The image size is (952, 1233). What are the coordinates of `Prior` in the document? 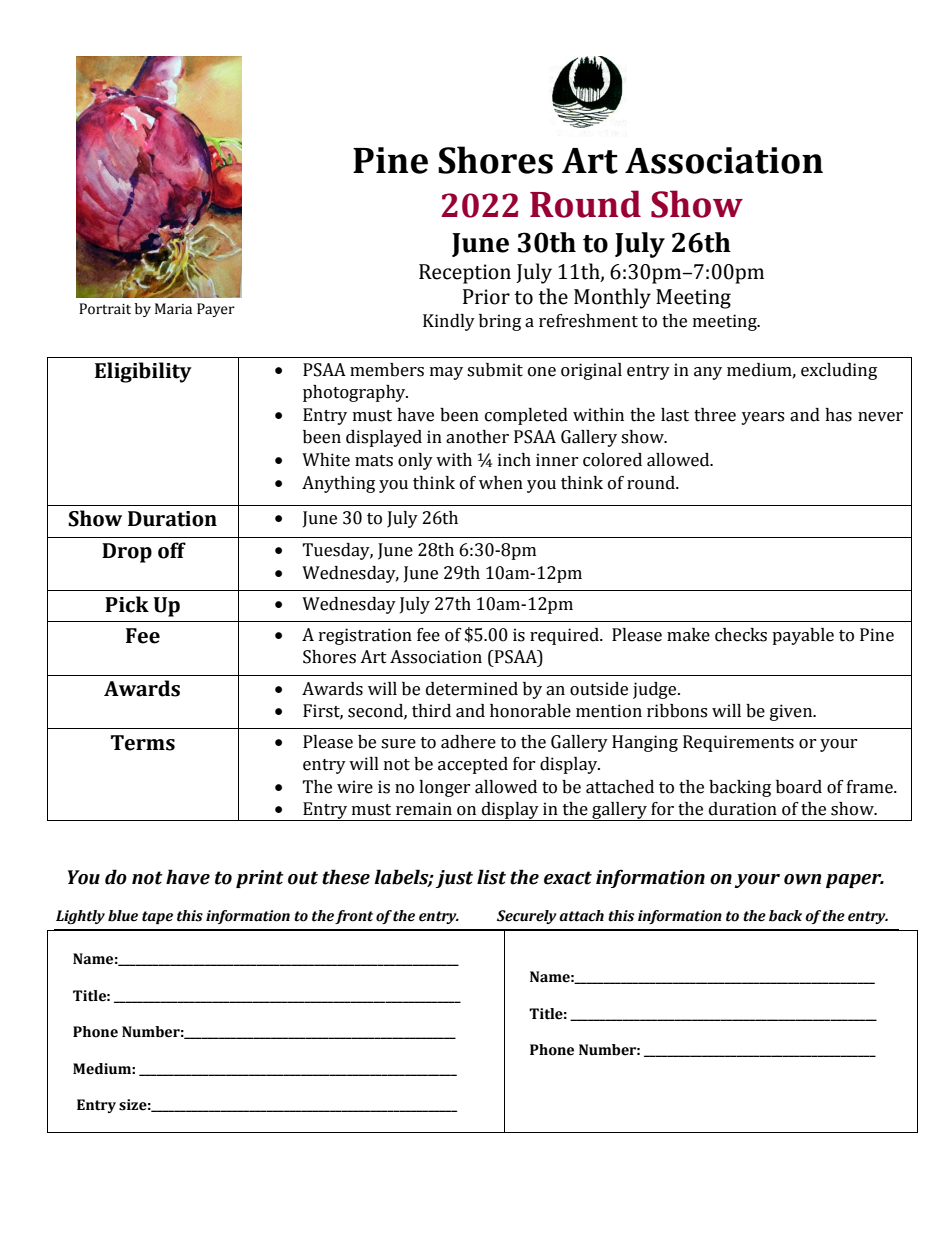 It's located at (486, 297).
